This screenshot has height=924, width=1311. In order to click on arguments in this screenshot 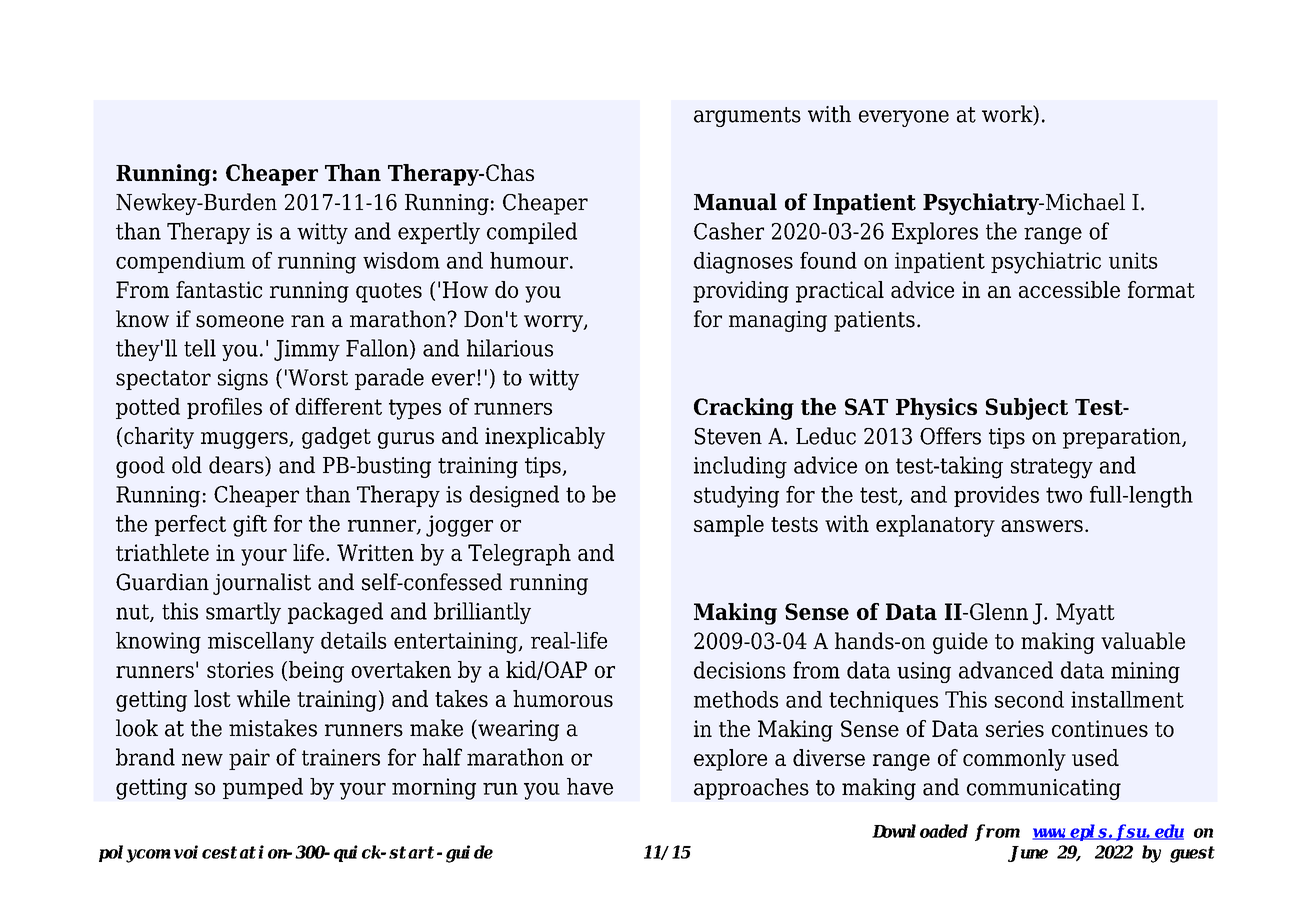, I will do `click(747, 117)`.
